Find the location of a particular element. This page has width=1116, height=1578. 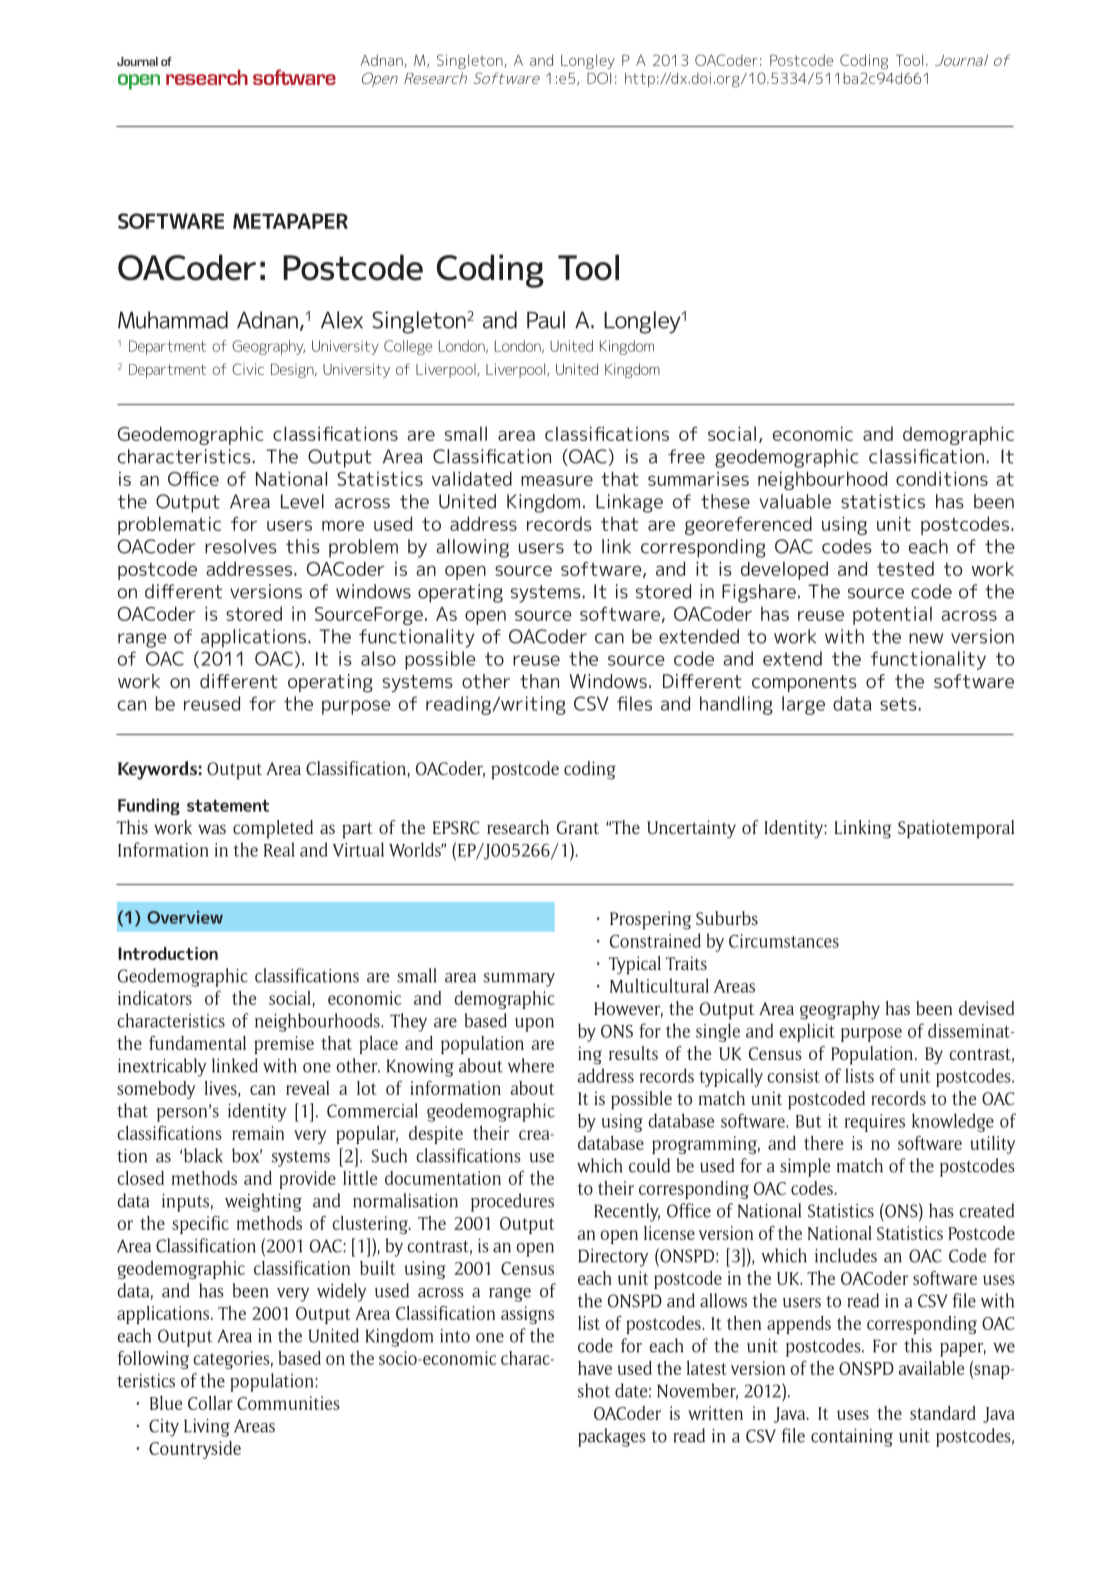

Real is located at coordinates (279, 849).
